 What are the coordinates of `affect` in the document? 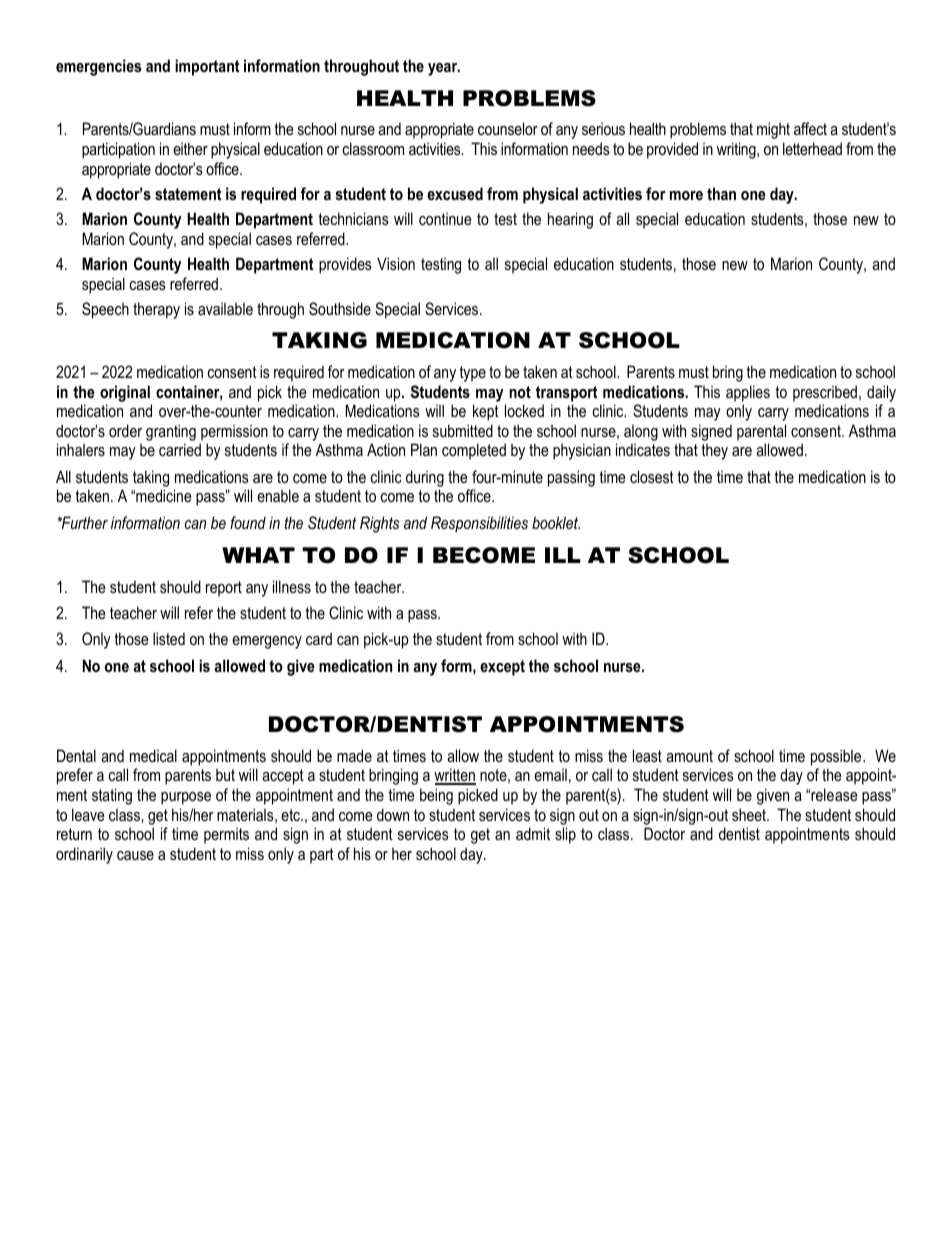 It's located at (810, 128).
